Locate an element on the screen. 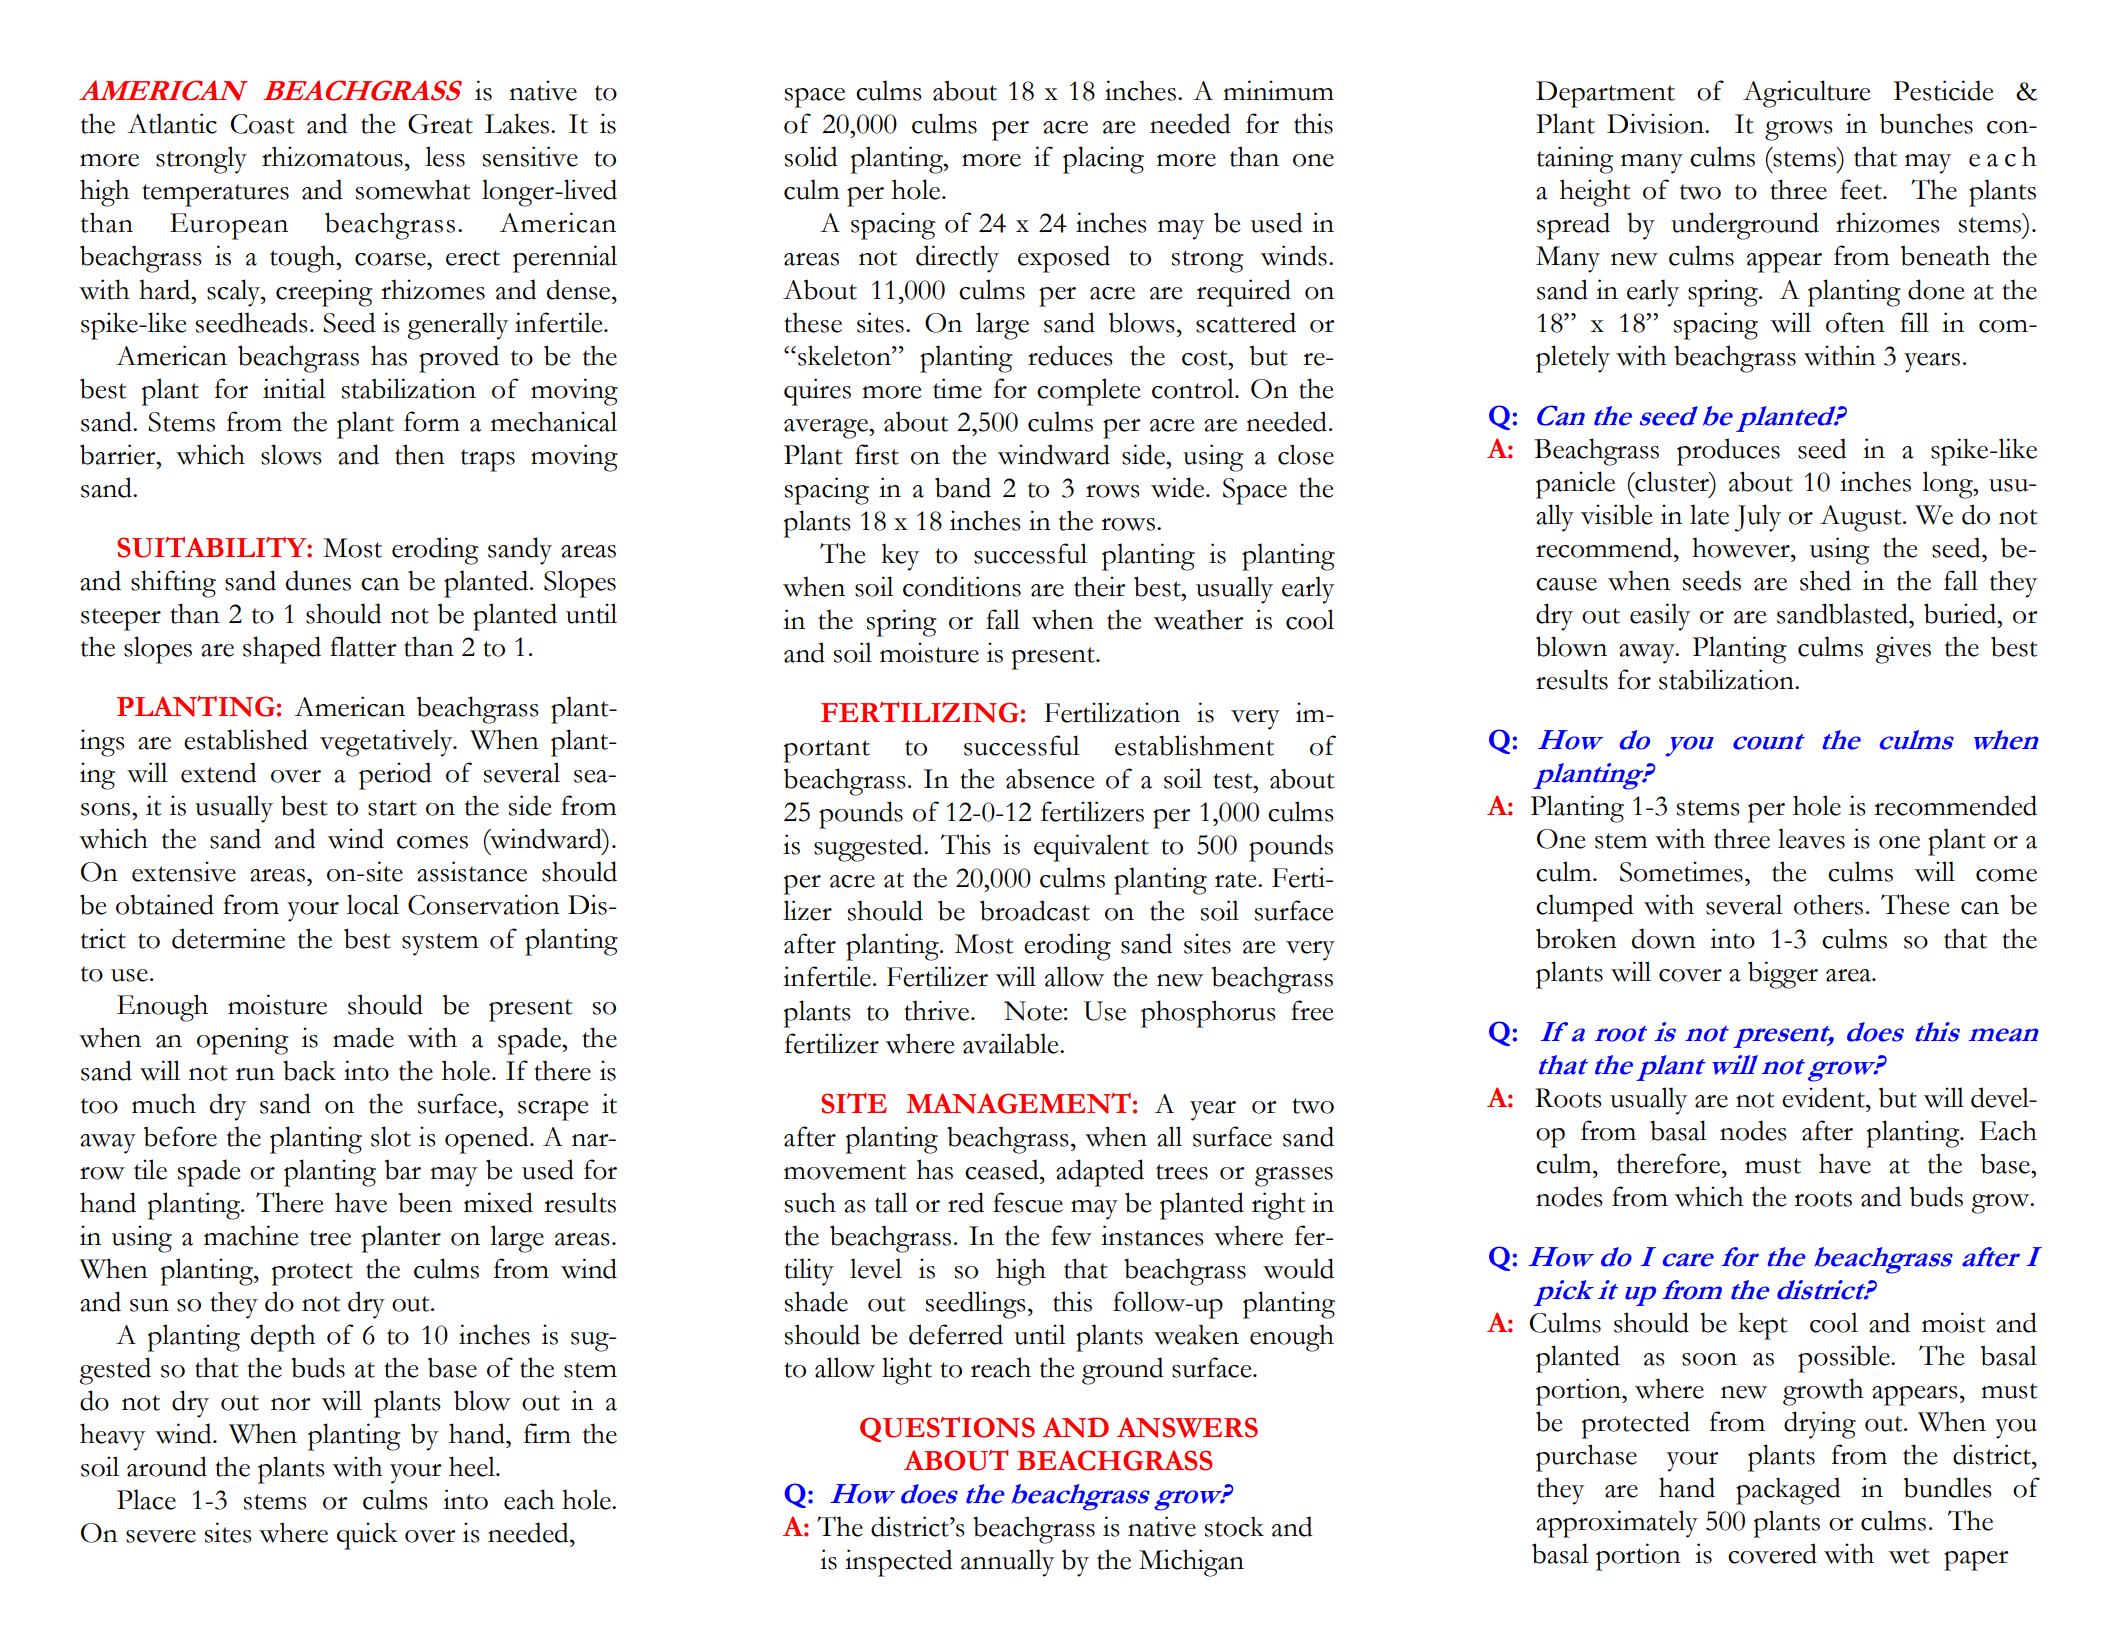 This screenshot has height=1634, width=2115. leaves is located at coordinates (1811, 838).
